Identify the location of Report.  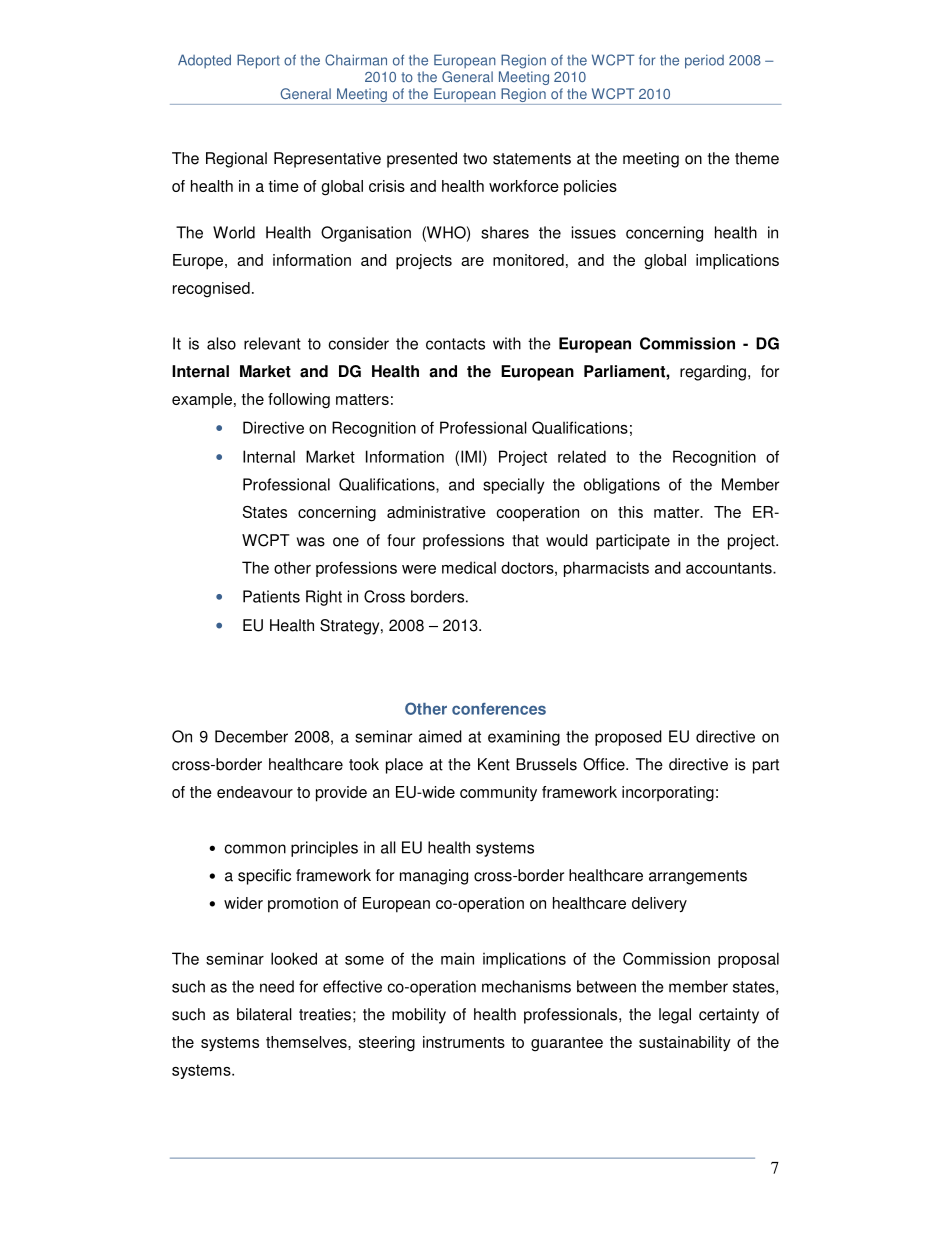
(258, 61).
